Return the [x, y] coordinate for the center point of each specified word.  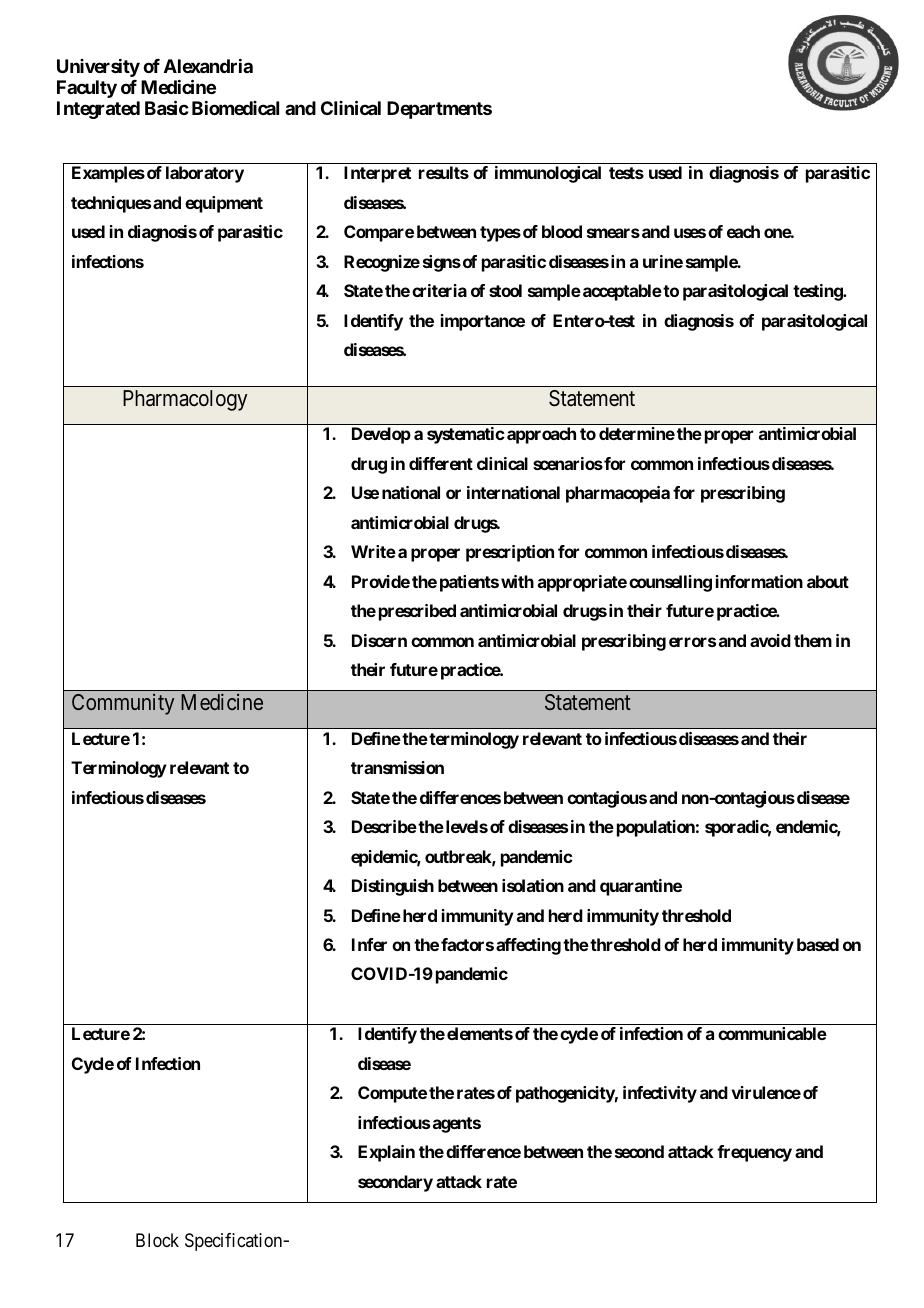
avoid [770, 640]
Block [157, 1240]
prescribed [417, 612]
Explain [386, 1153]
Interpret [377, 174]
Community [123, 704]
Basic [167, 108]
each [743, 231]
